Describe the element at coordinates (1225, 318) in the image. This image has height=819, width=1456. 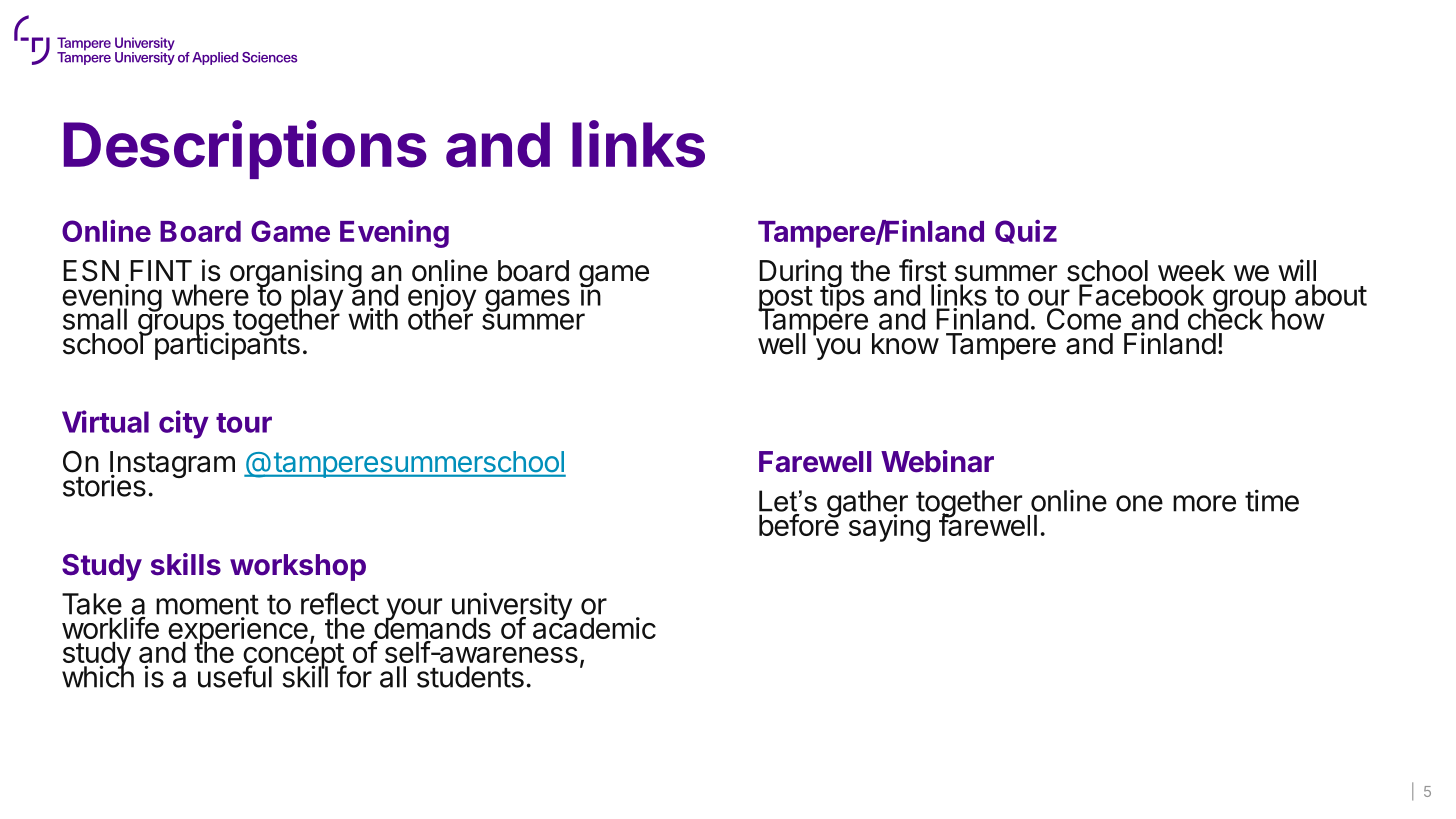
I see `check` at that location.
